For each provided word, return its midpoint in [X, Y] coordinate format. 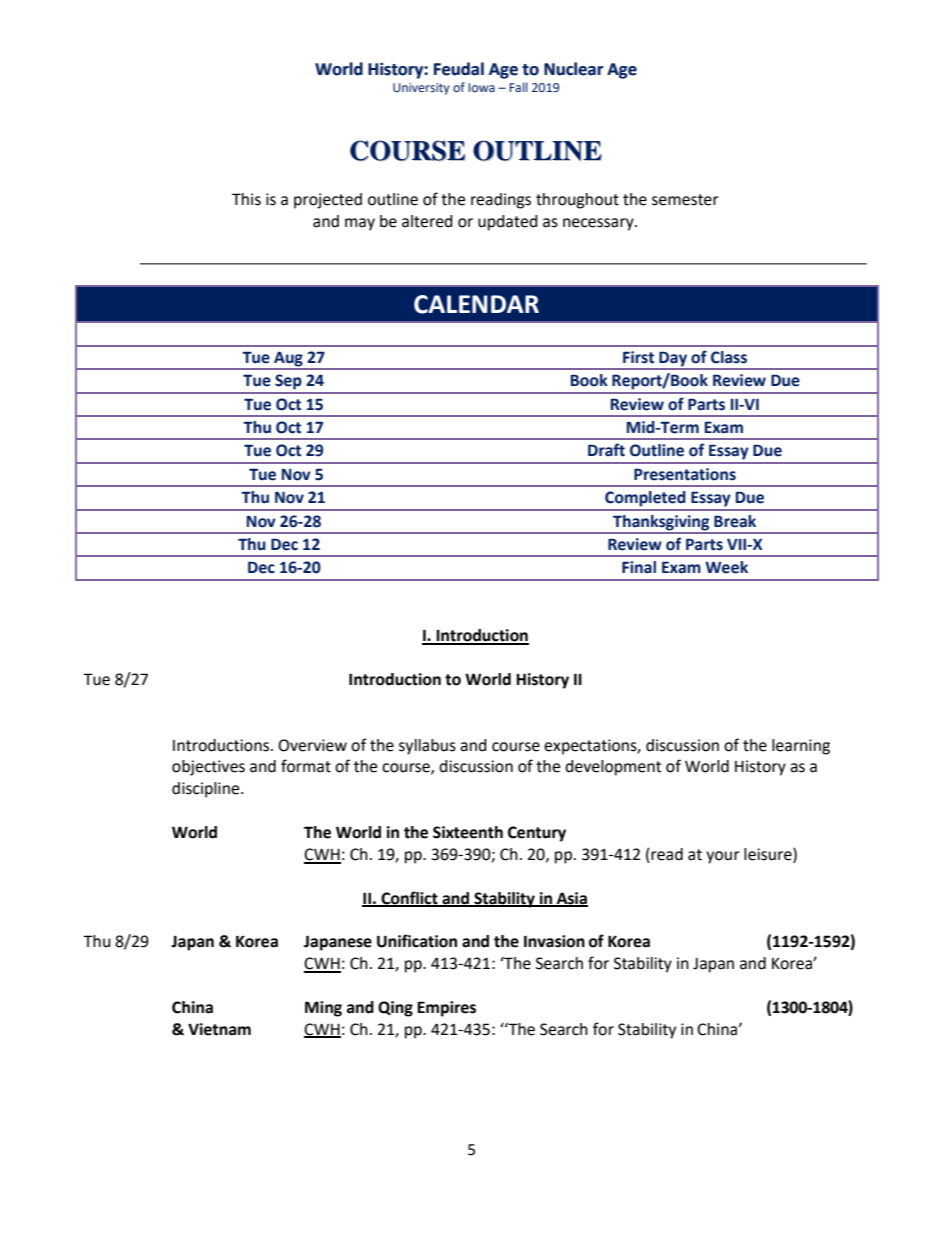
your [723, 857]
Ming [323, 1009]
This [246, 199]
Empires [446, 1009]
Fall [518, 87]
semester [685, 200]
